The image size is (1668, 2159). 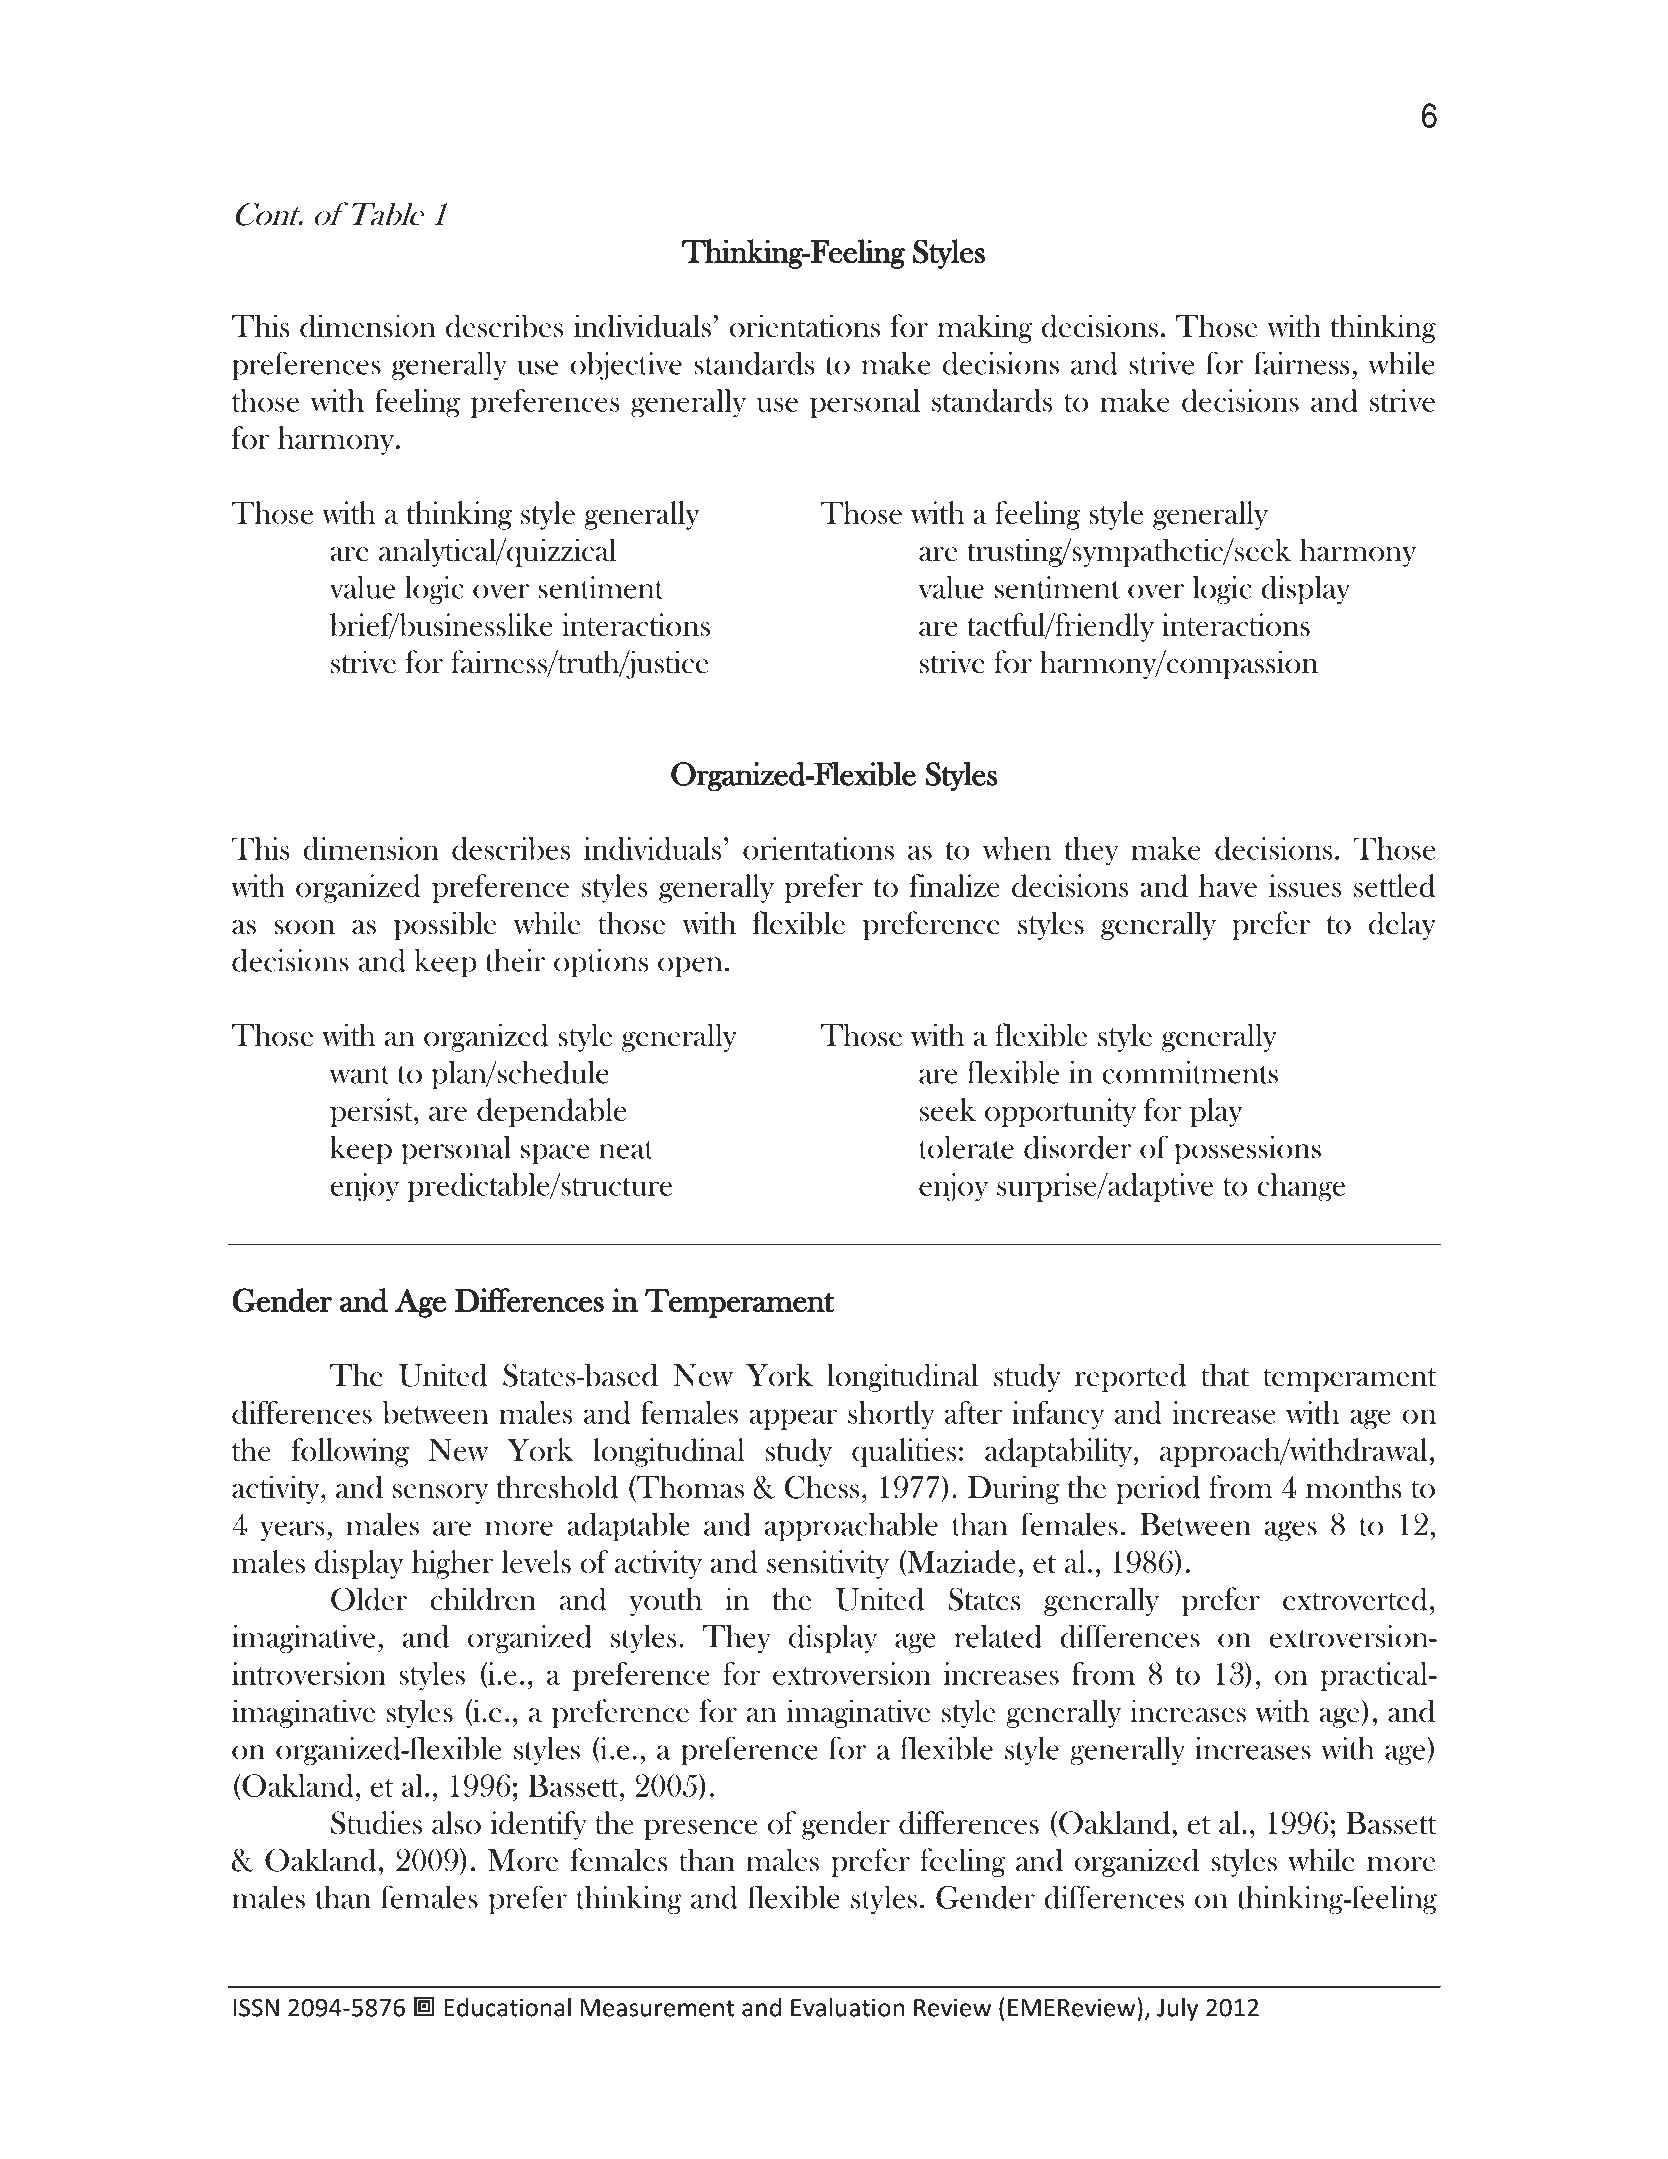 I want to click on objective, so click(x=626, y=366).
